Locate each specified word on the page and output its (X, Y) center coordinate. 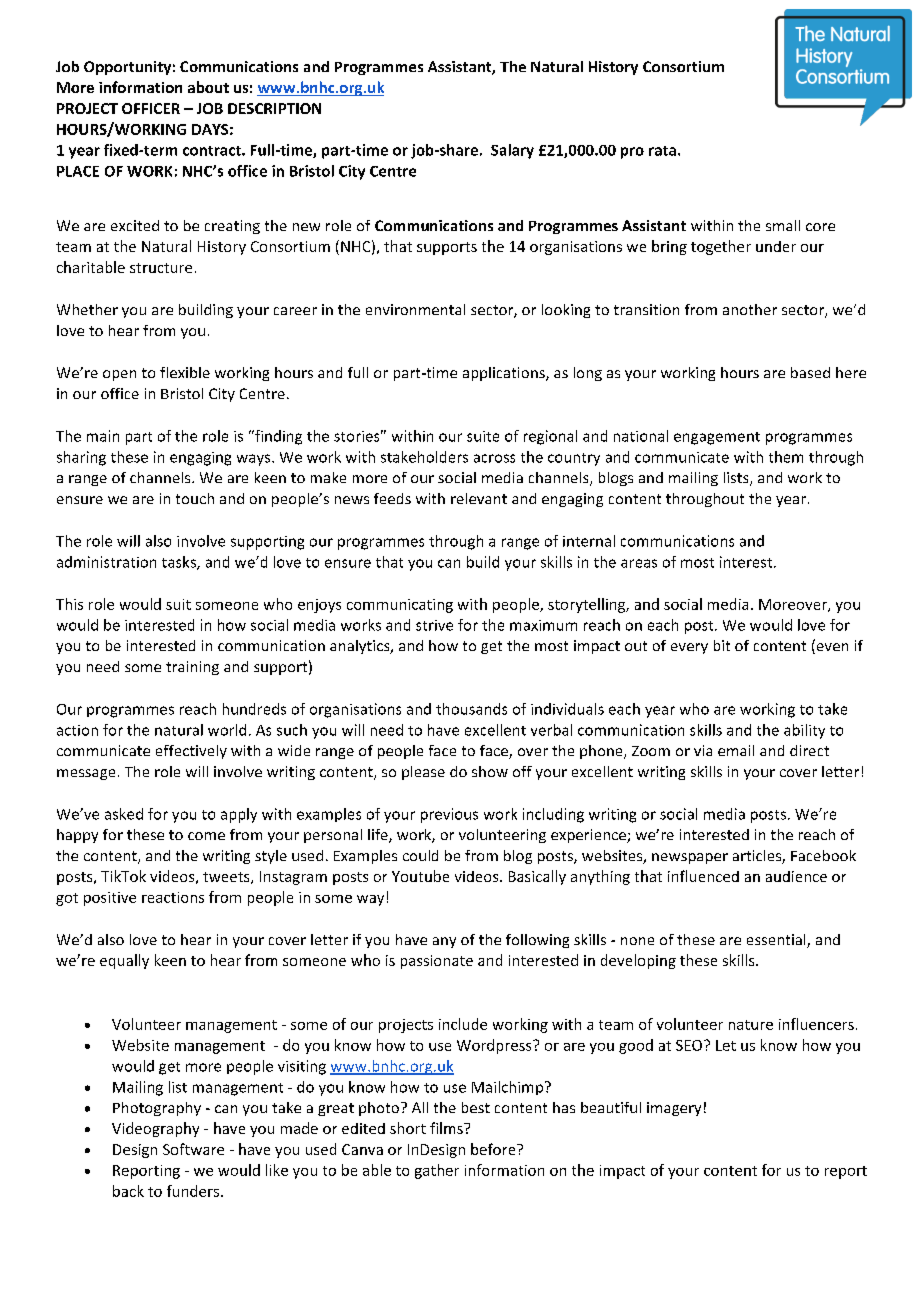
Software (193, 1149)
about (208, 87)
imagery (674, 1109)
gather (437, 1171)
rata (662, 151)
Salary (512, 151)
